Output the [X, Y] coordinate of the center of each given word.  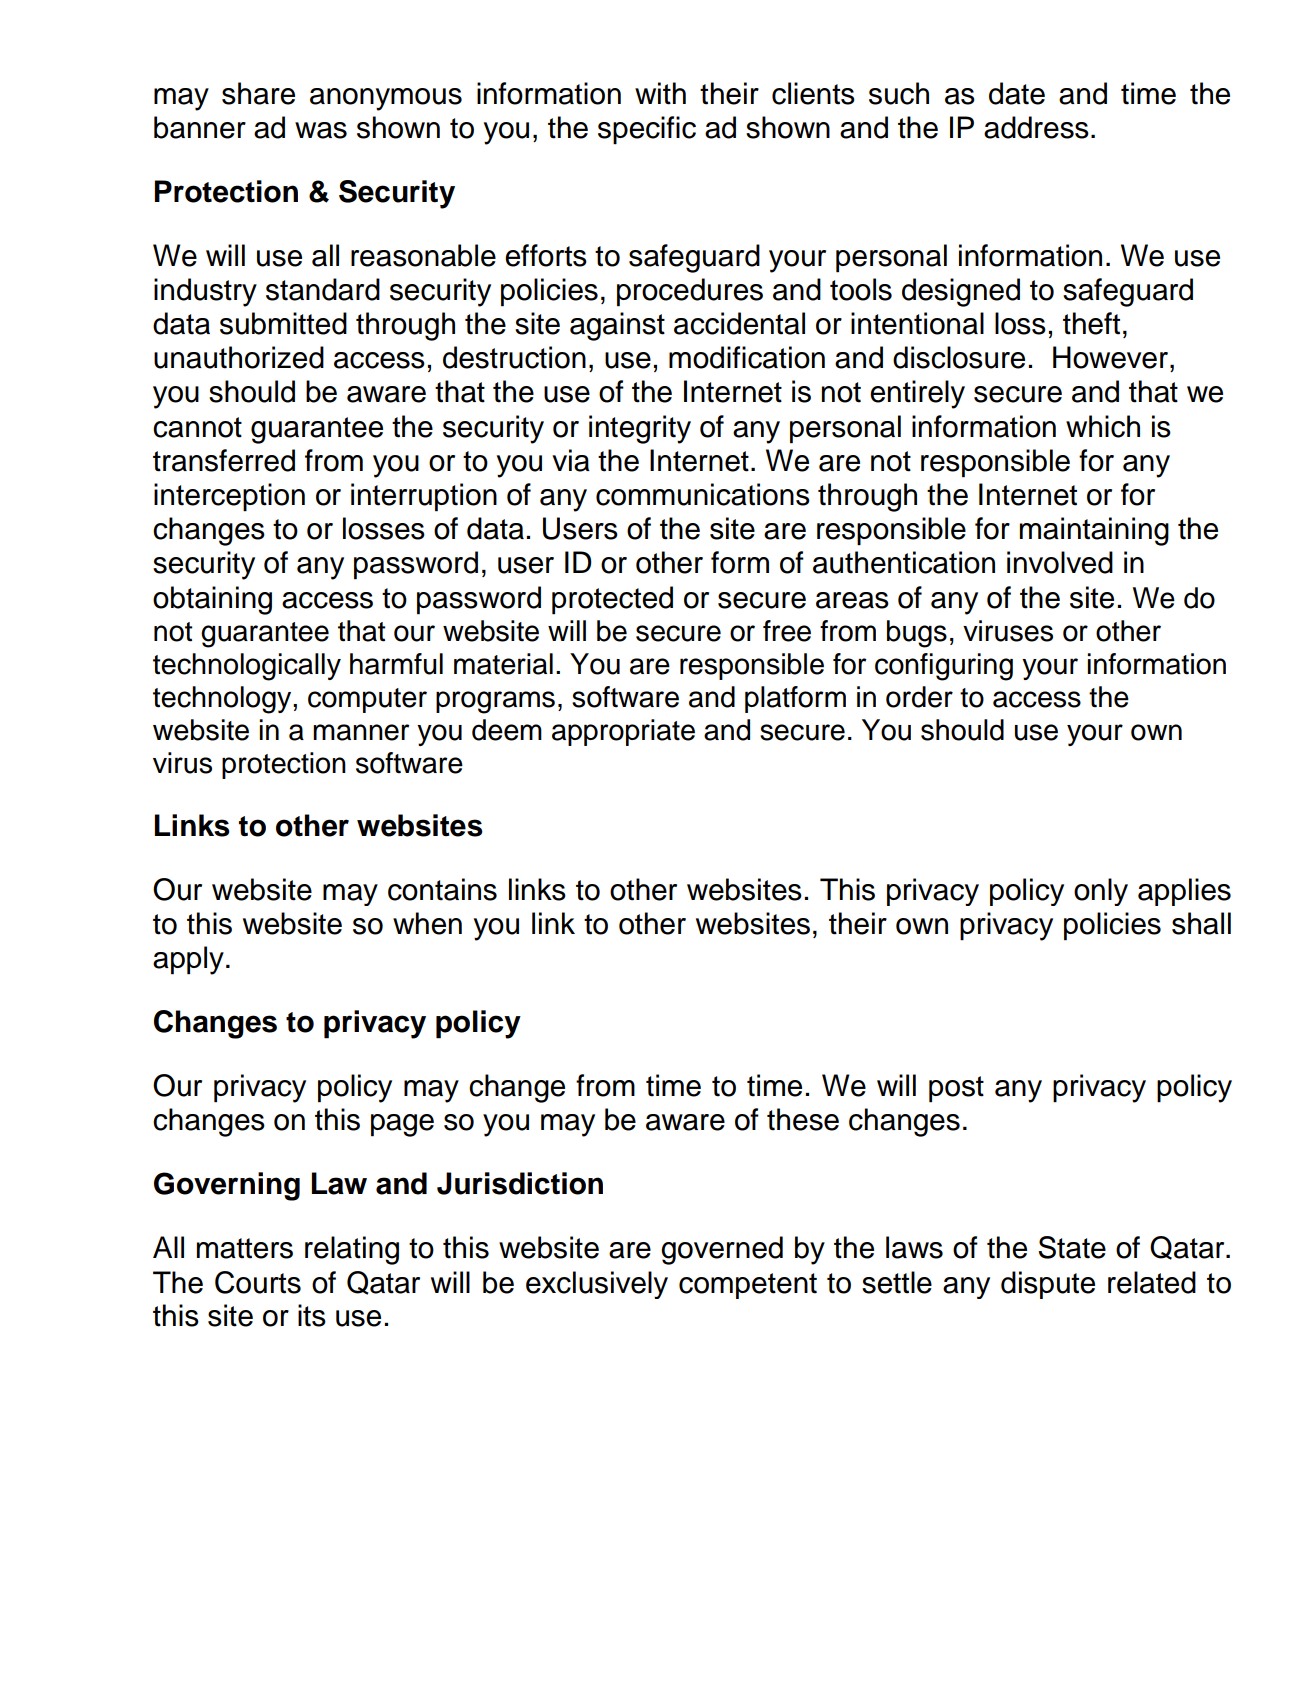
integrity [640, 429]
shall [1201, 923]
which [1103, 426]
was [321, 130]
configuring [944, 667]
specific [647, 130]
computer [367, 700]
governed [722, 1250]
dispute [1048, 1285]
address [1036, 127]
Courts [258, 1282]
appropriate [623, 732]
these [803, 1119]
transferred [224, 460]
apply [188, 960]
